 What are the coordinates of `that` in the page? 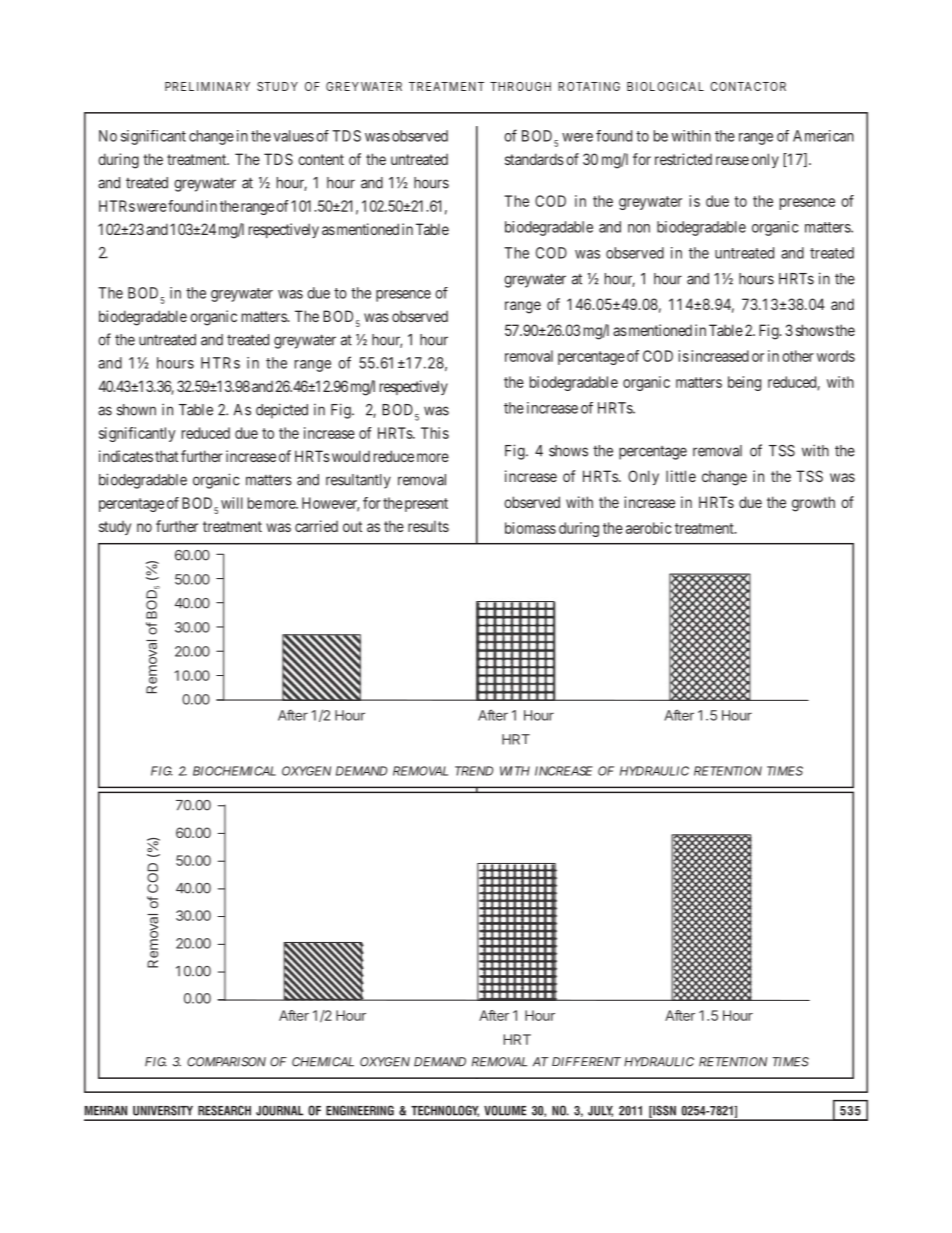 It's located at (166, 456).
